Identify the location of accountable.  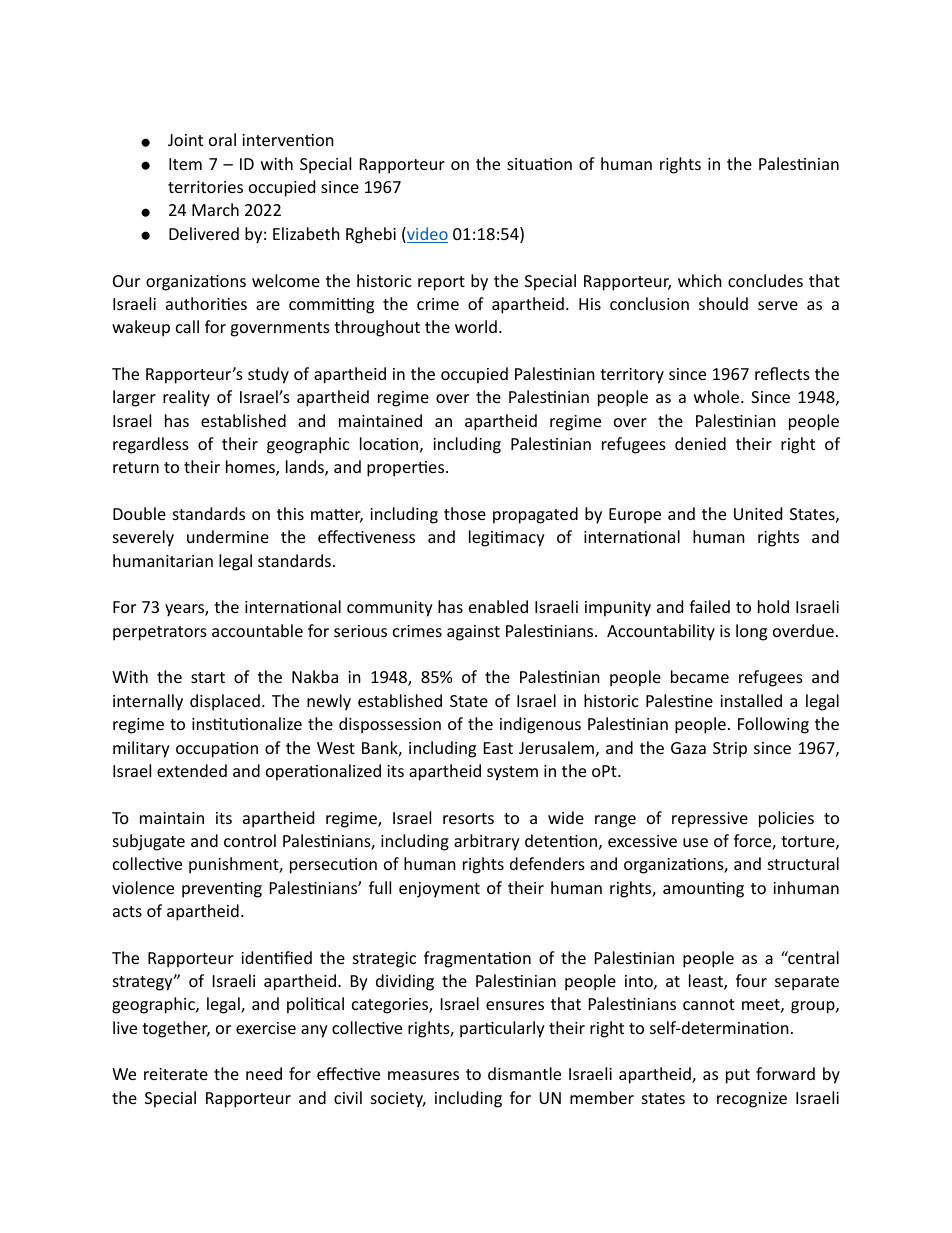
(257, 630).
